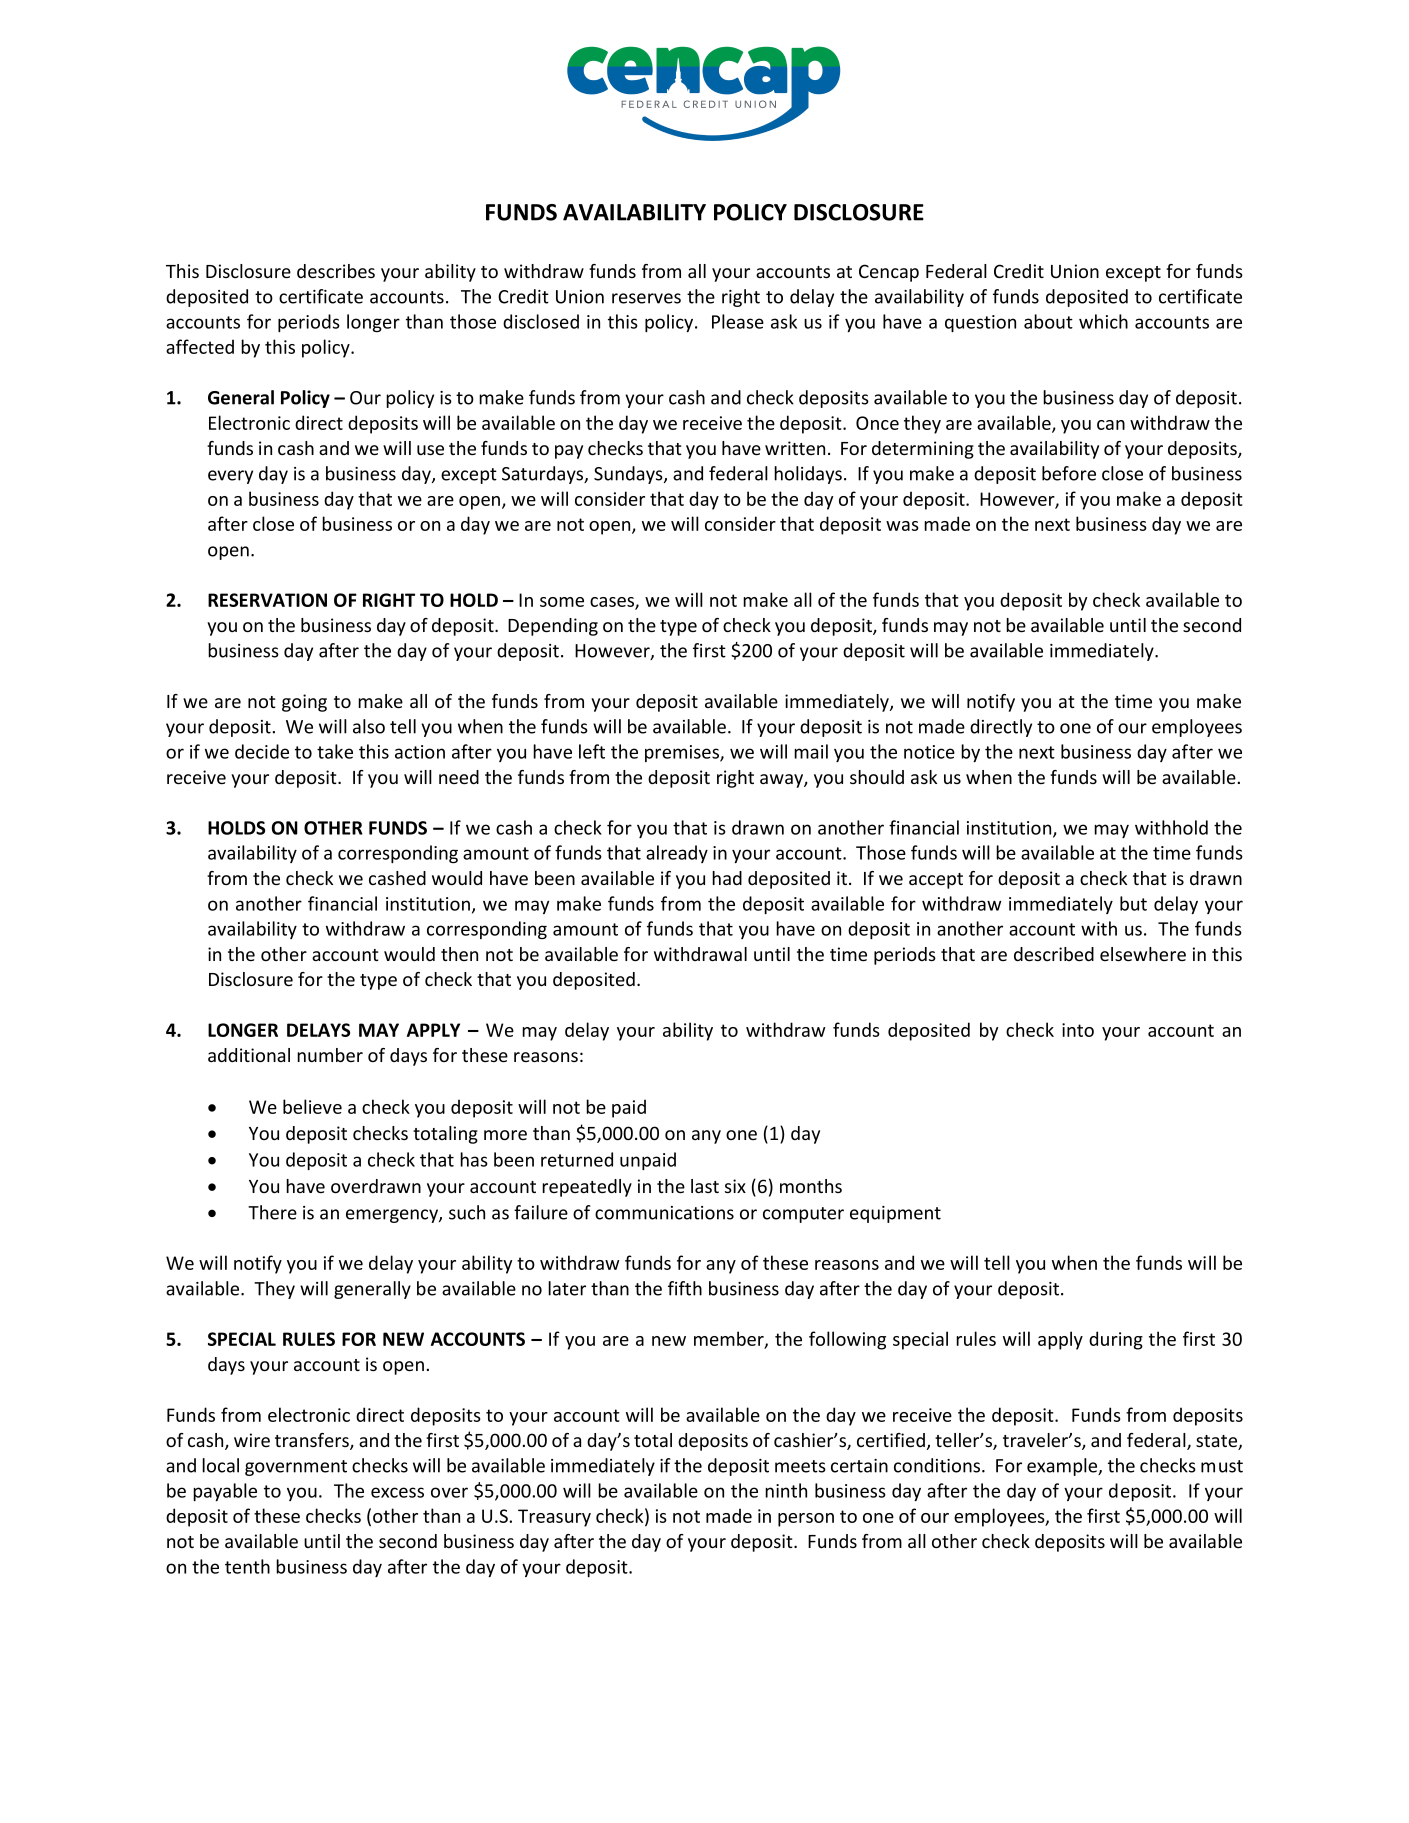 The width and height of the screenshot is (1409, 1823). Describe the element at coordinates (1133, 903) in the screenshot. I see `but` at that location.
